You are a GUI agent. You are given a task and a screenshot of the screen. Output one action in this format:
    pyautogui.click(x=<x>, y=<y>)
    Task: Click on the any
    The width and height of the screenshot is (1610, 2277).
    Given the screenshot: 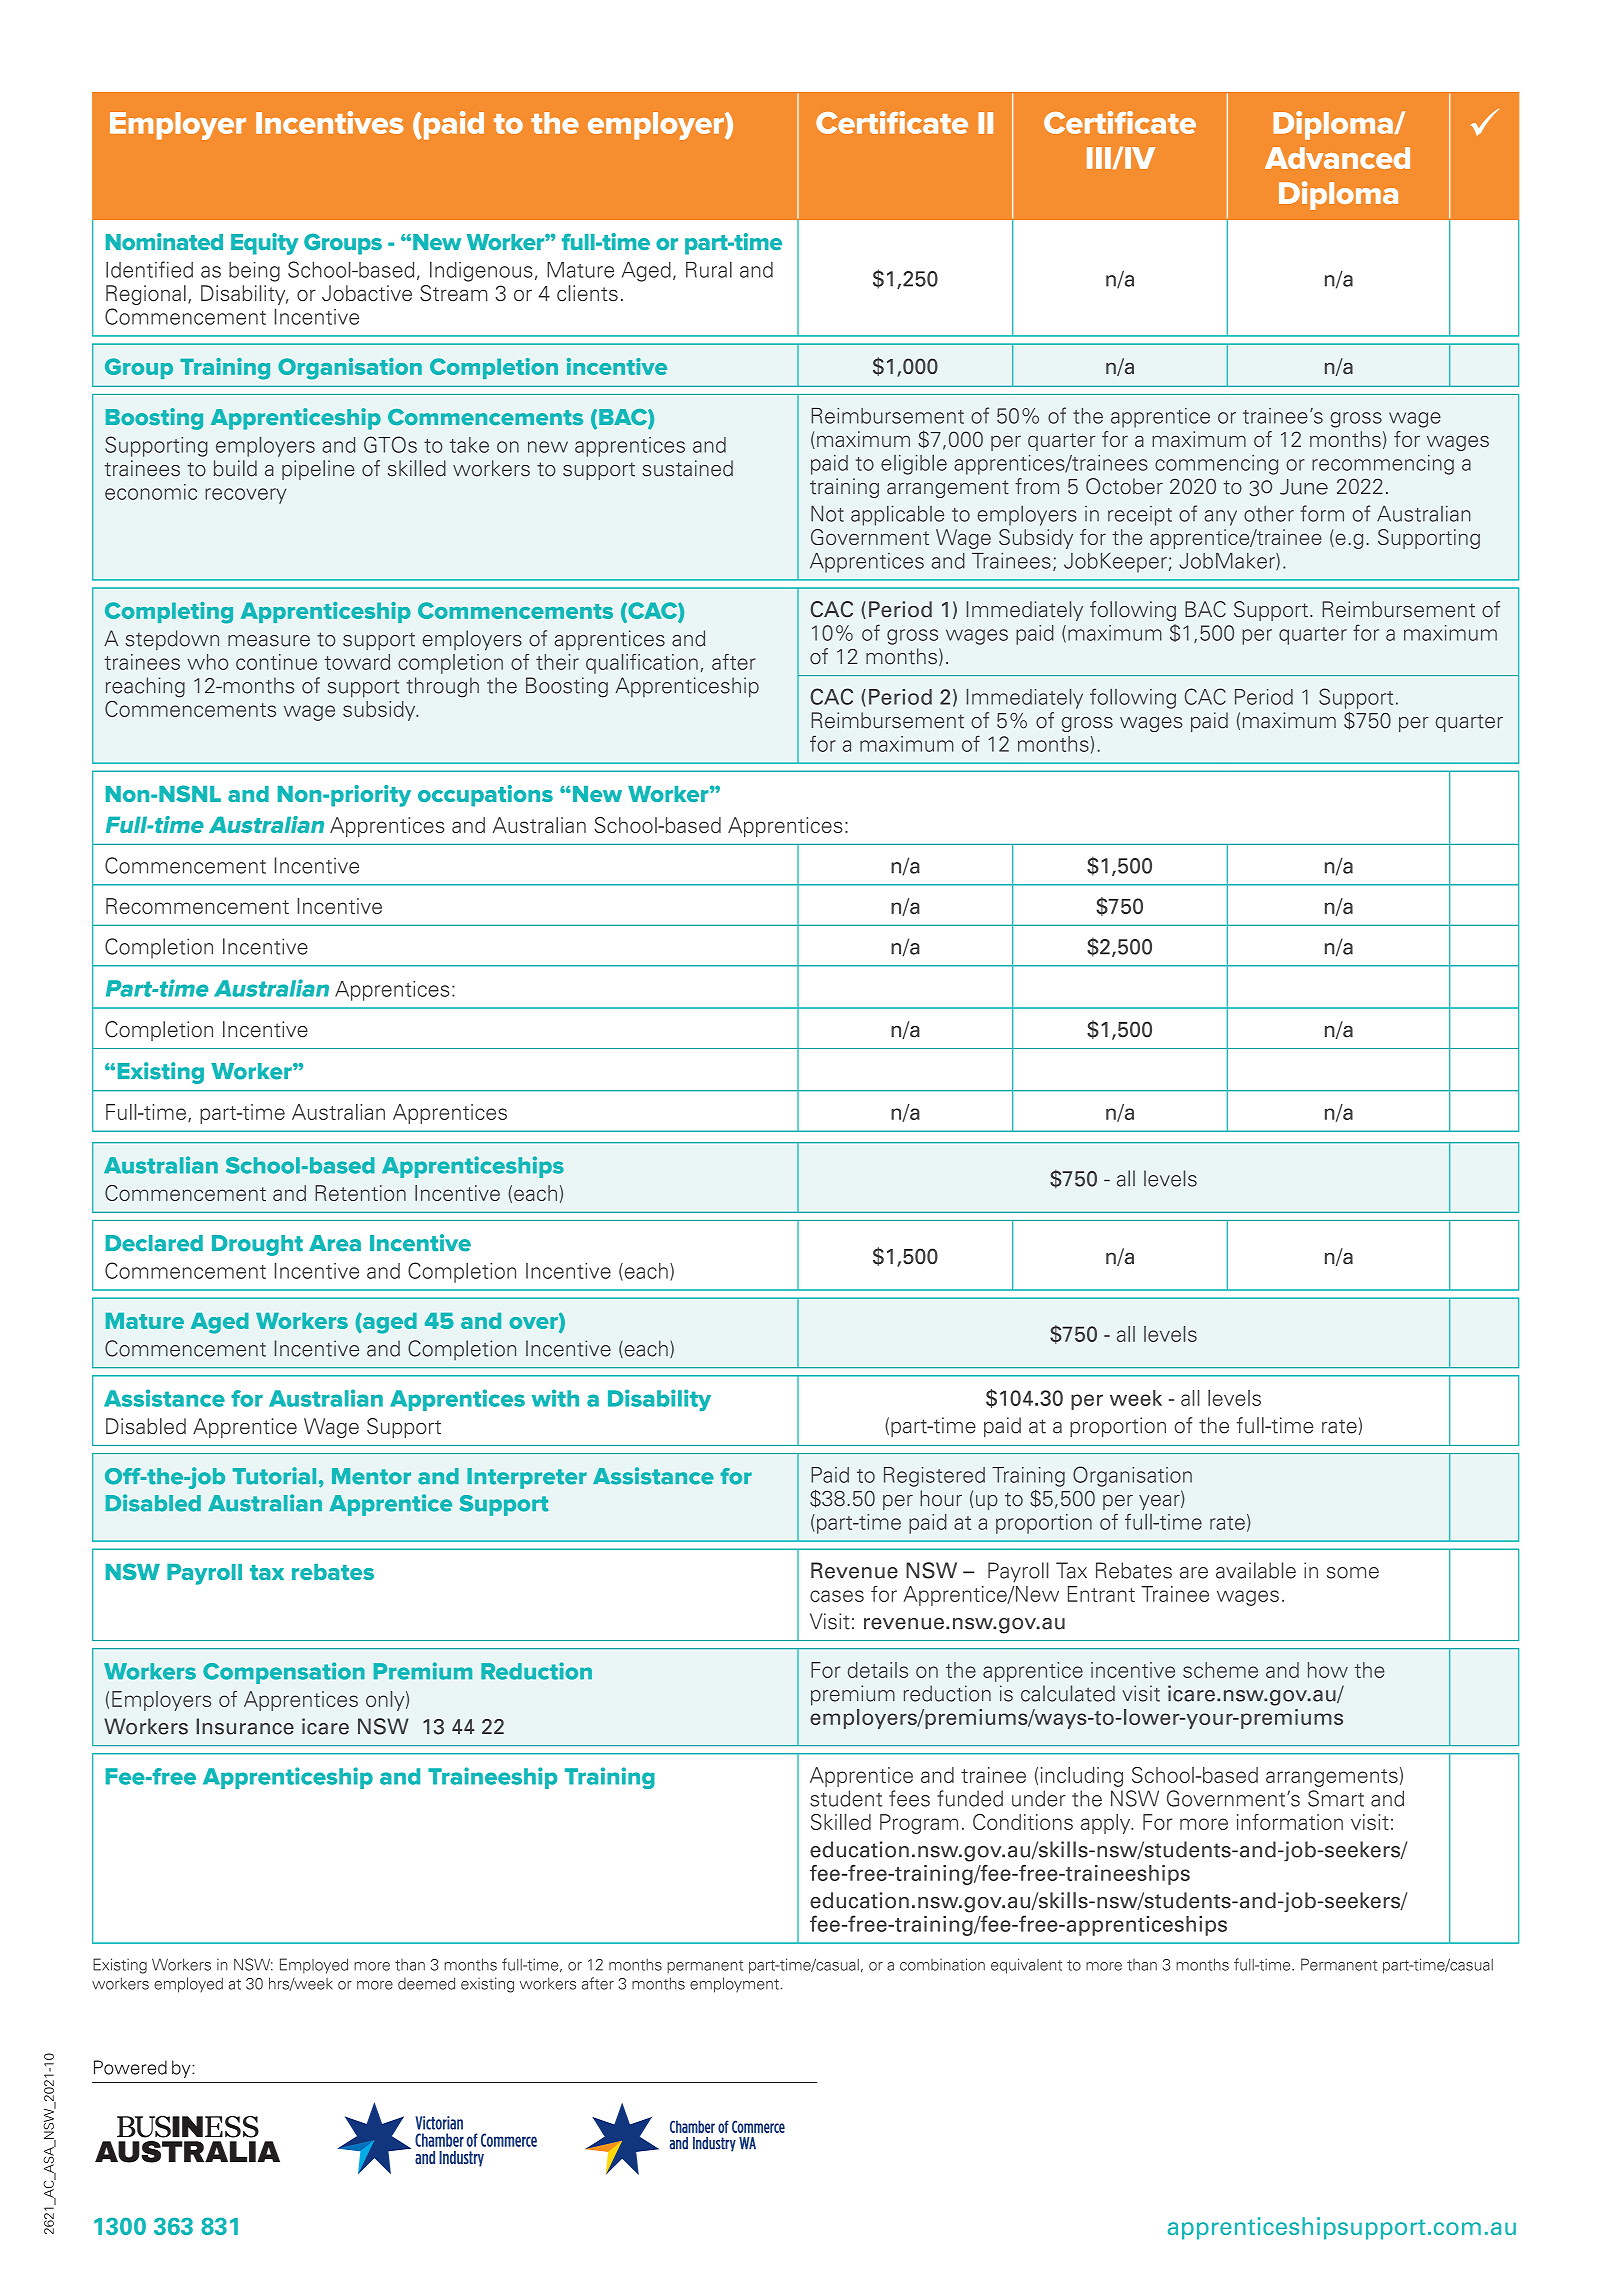 What is the action you would take?
    pyautogui.click(x=1220, y=518)
